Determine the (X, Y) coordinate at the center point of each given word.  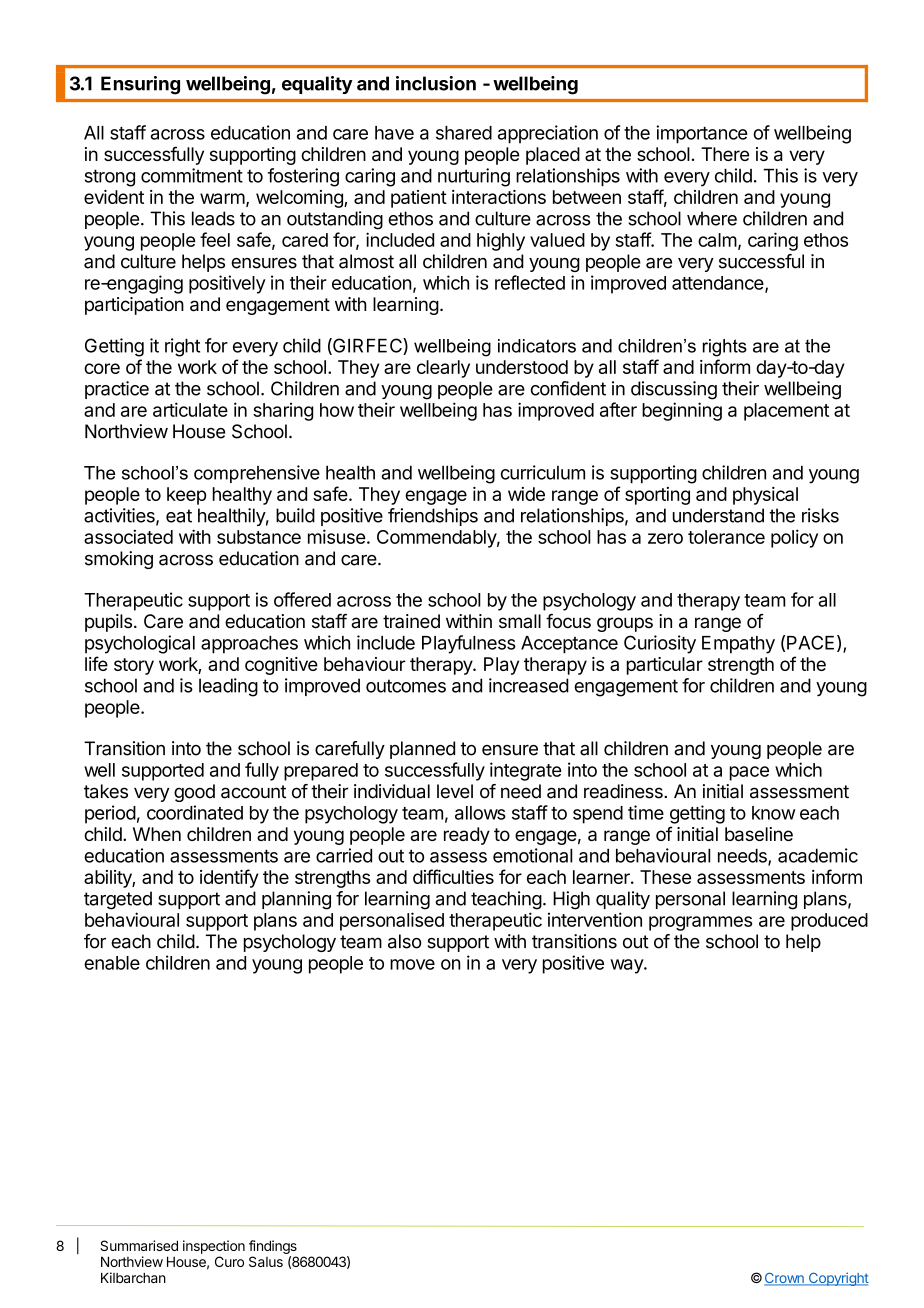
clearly (443, 369)
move (412, 964)
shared (464, 133)
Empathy (738, 645)
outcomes (406, 686)
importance (701, 134)
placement (786, 412)
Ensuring (140, 85)
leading (228, 687)
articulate (190, 409)
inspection (214, 1247)
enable (112, 963)
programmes (700, 923)
